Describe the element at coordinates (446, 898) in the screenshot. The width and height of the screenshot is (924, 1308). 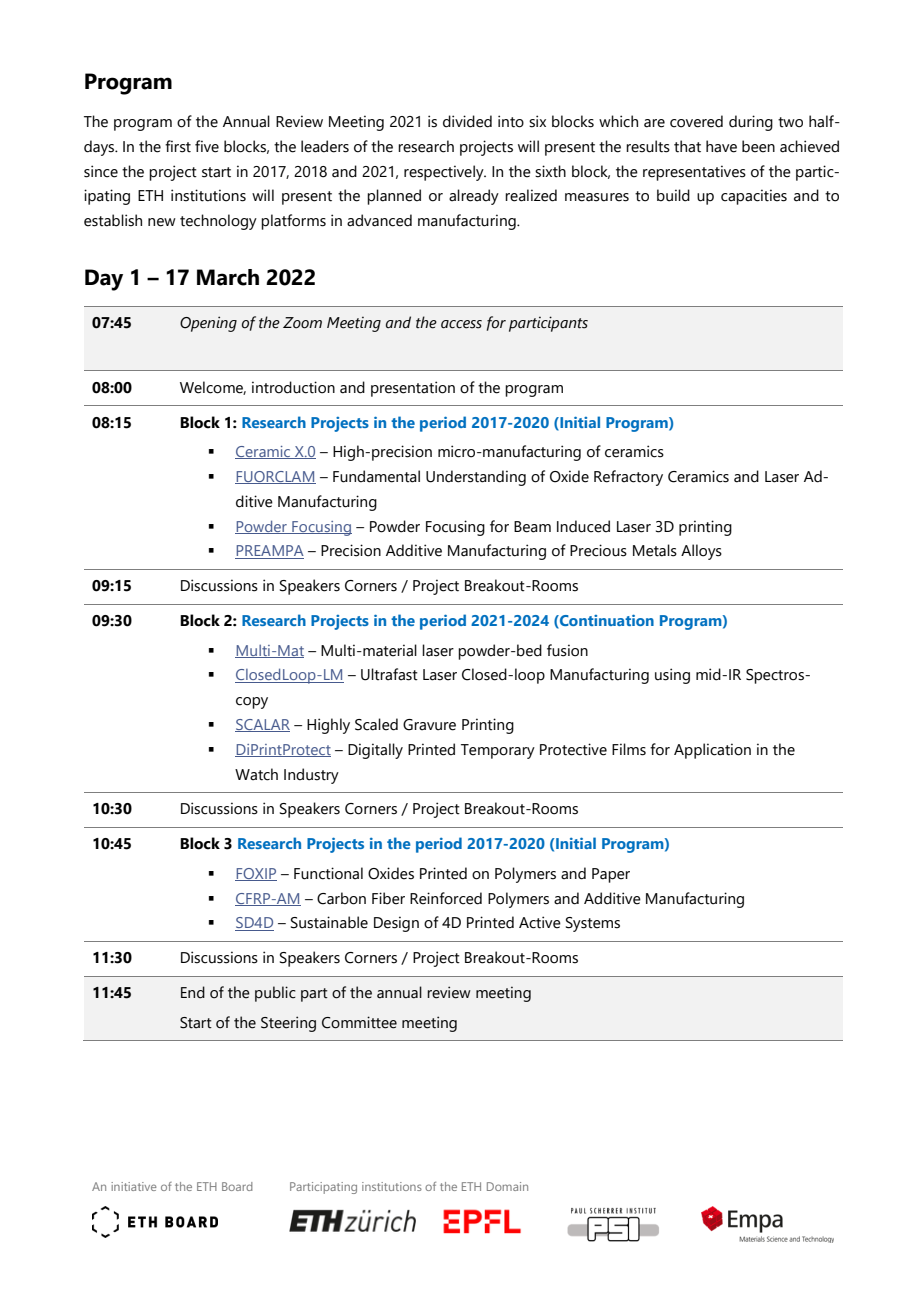
I see `Reinforced` at that location.
